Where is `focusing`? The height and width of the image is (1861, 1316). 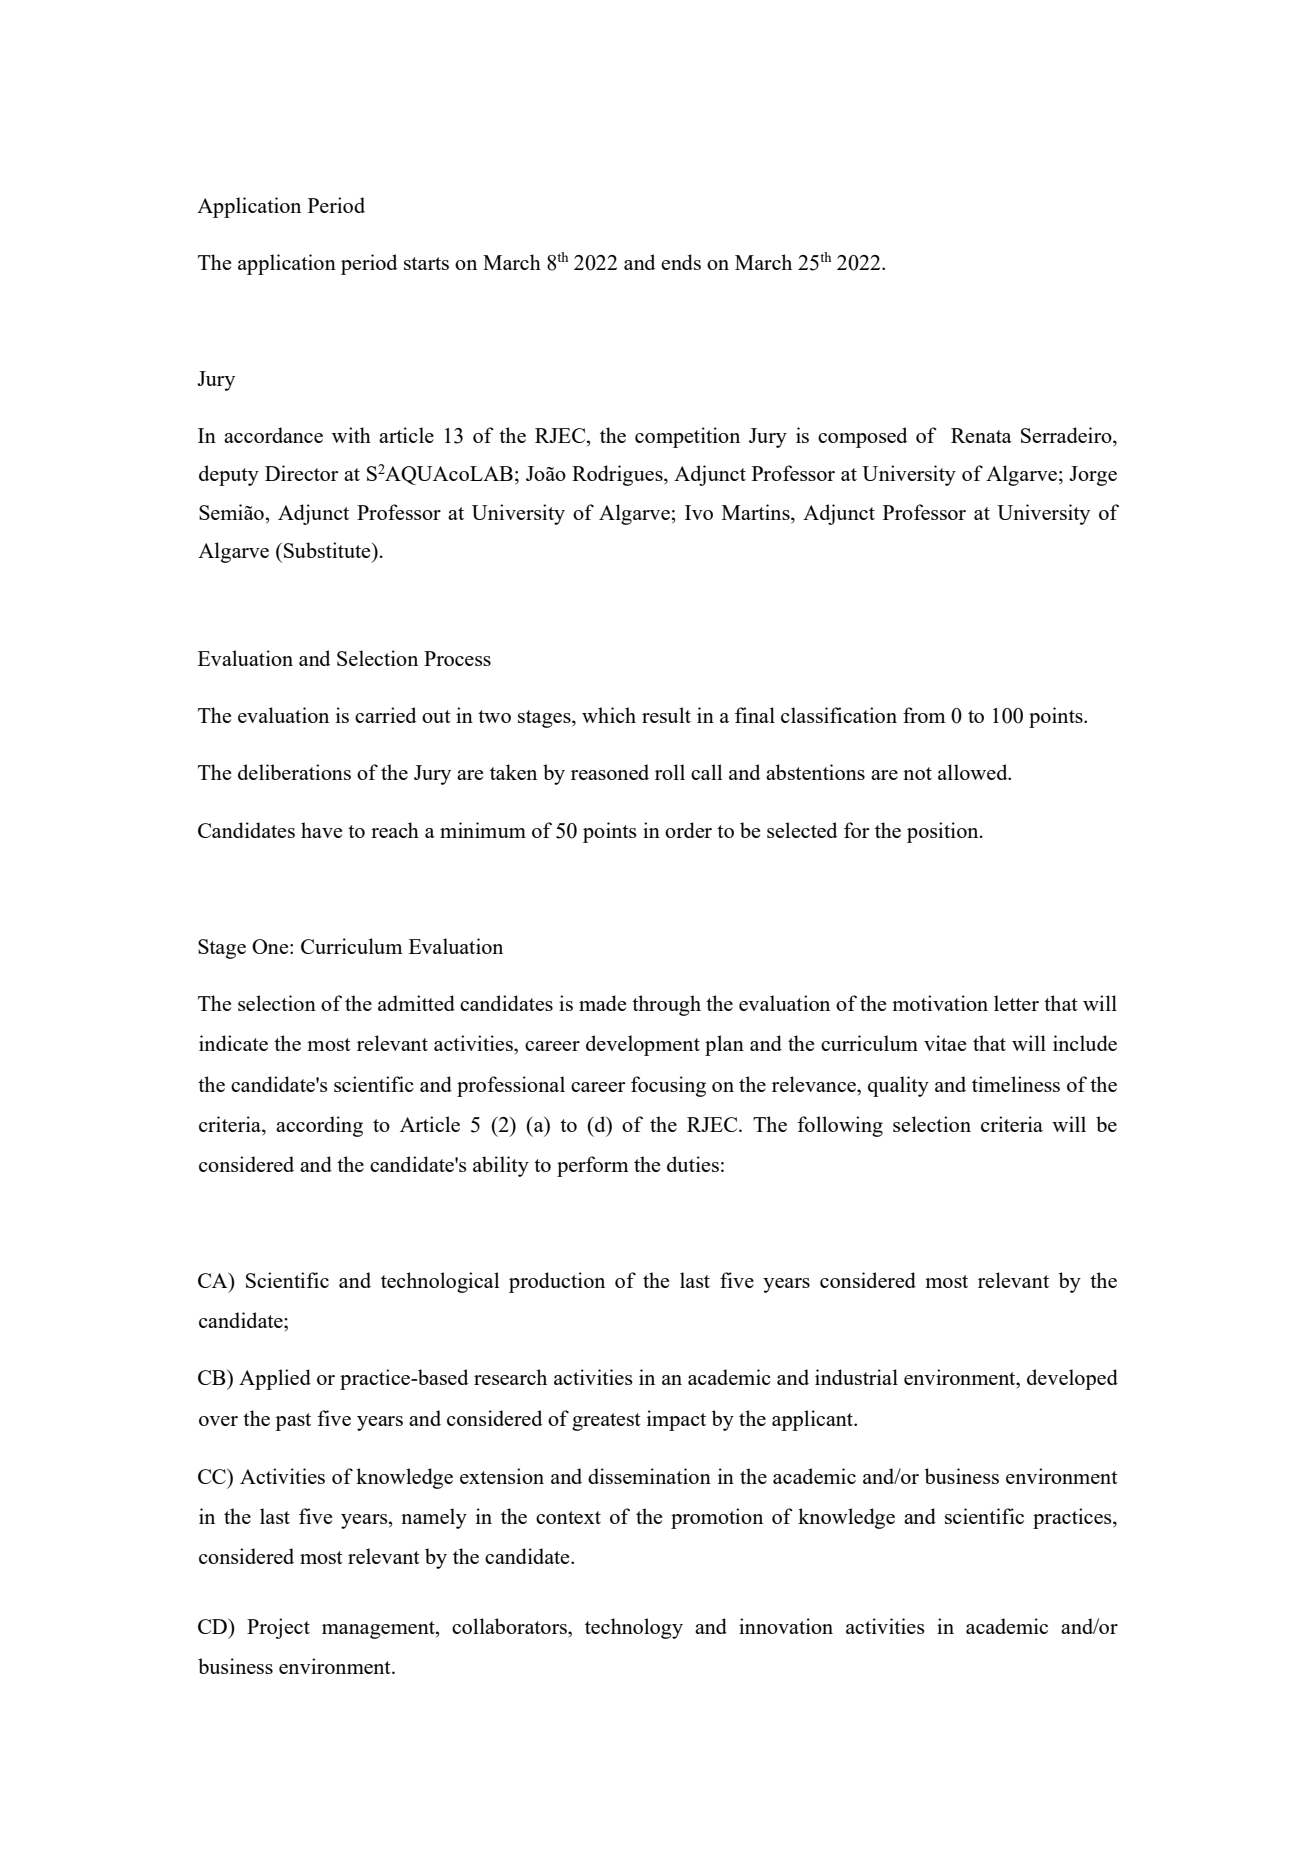 focusing is located at coordinates (668, 1086).
